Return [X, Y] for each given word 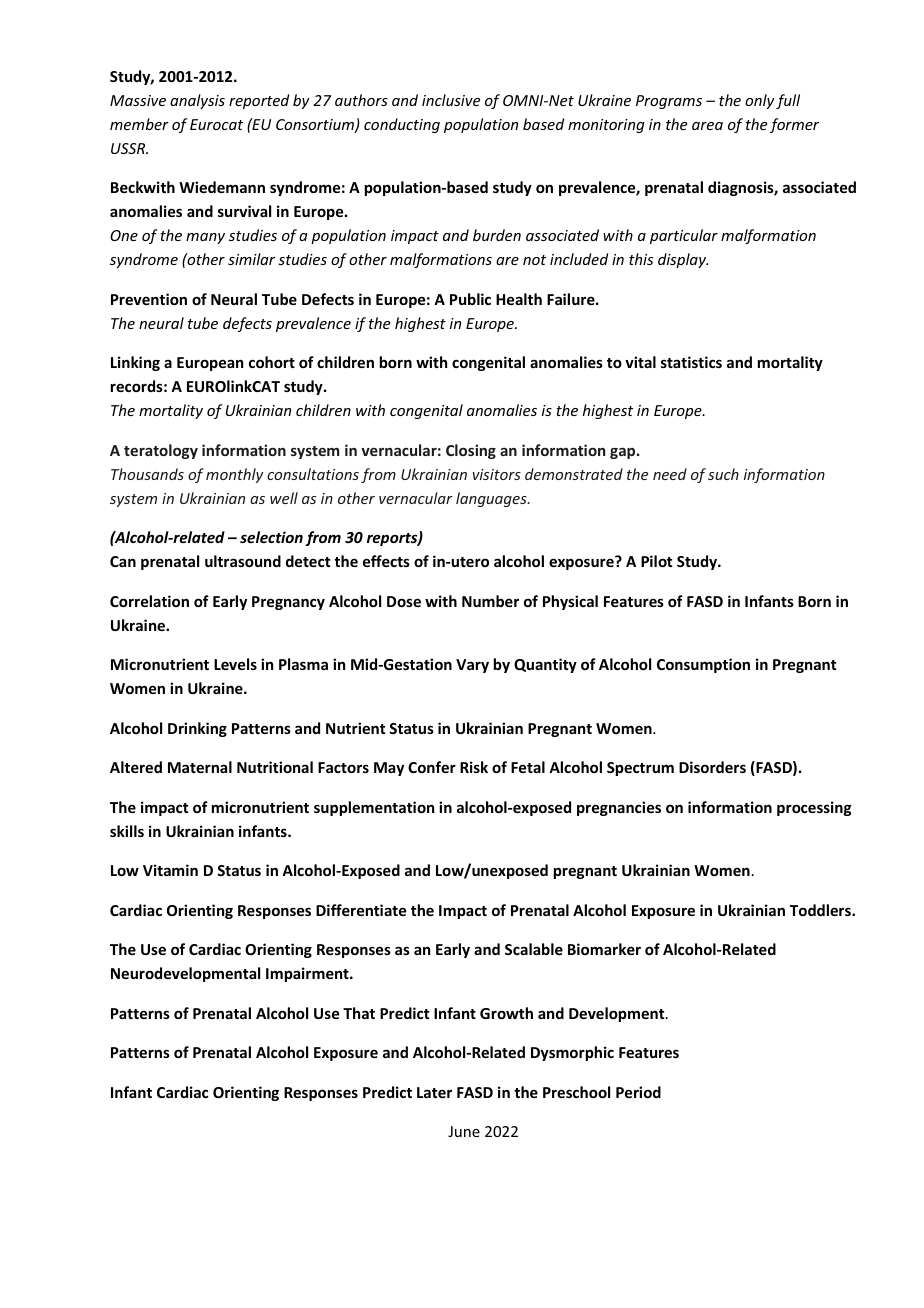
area [707, 126]
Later [434, 1092]
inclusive [451, 100]
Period [638, 1092]
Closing [471, 451]
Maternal [200, 767]
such [723, 474]
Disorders [712, 767]
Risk [474, 767]
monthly [234, 475]
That [359, 1013]
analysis [197, 101]
